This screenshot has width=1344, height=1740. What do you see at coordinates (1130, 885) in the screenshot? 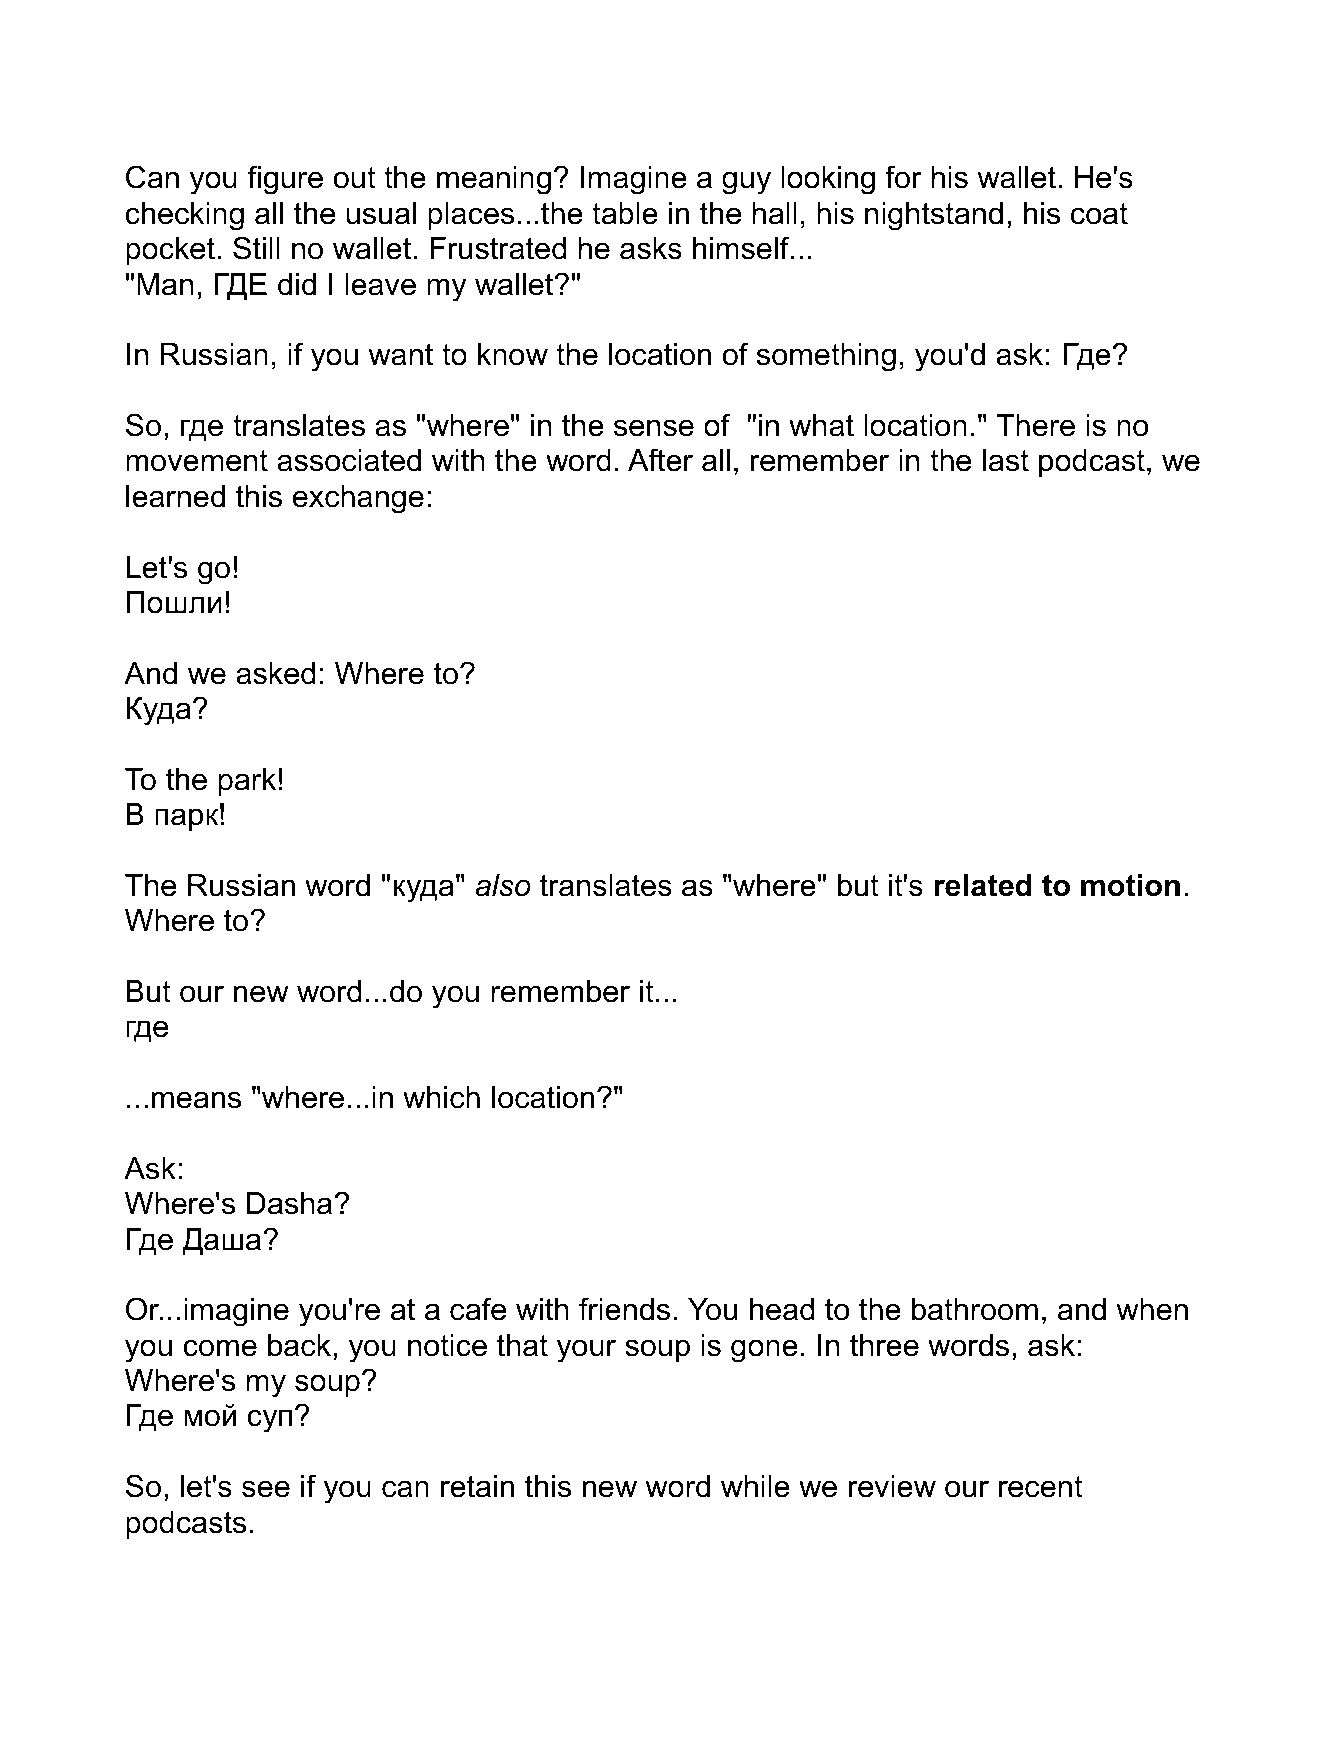
I see `motion` at bounding box center [1130, 885].
